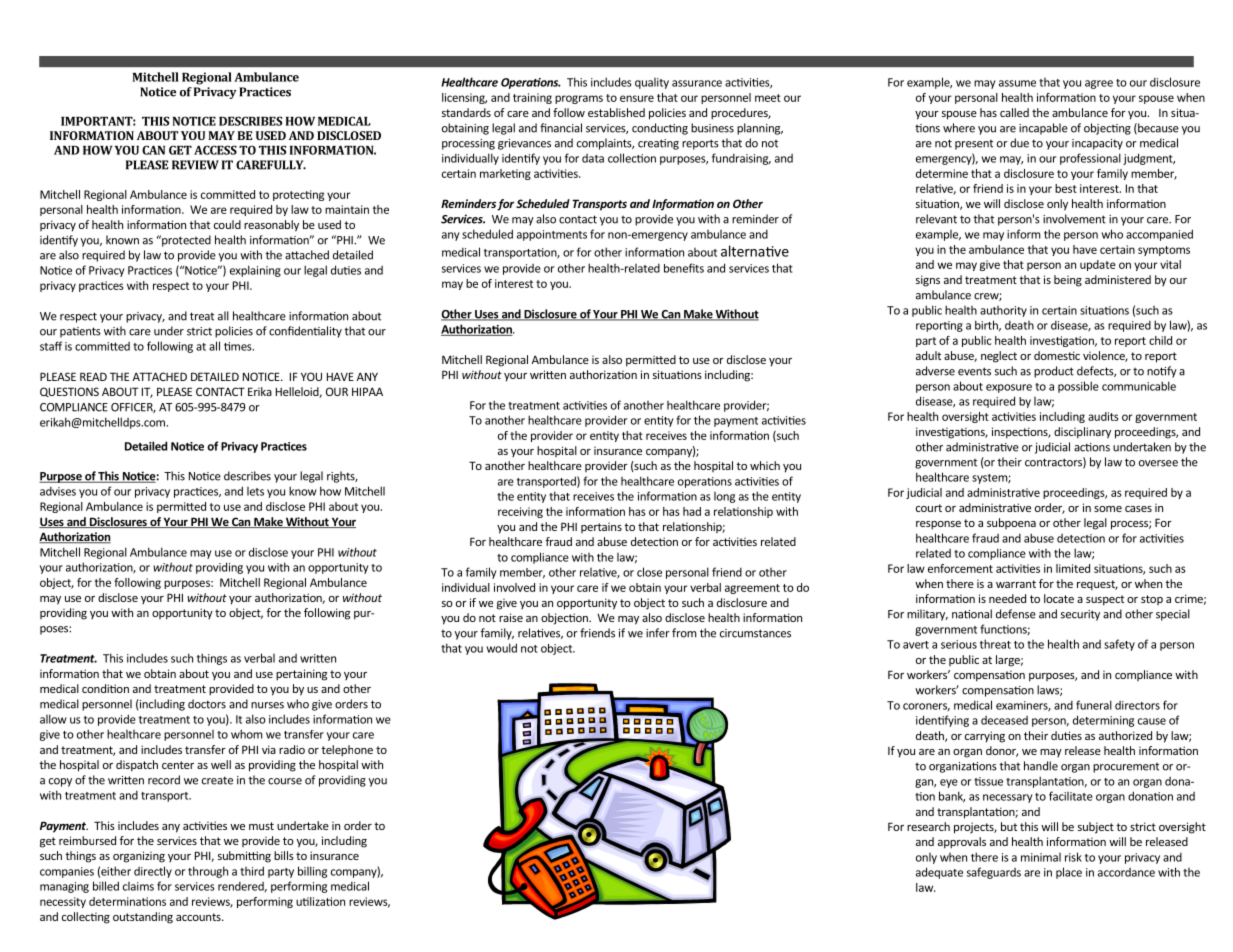 The width and height of the image is (1233, 952). What do you see at coordinates (1011, 523) in the image?
I see `subpoena` at bounding box center [1011, 523].
